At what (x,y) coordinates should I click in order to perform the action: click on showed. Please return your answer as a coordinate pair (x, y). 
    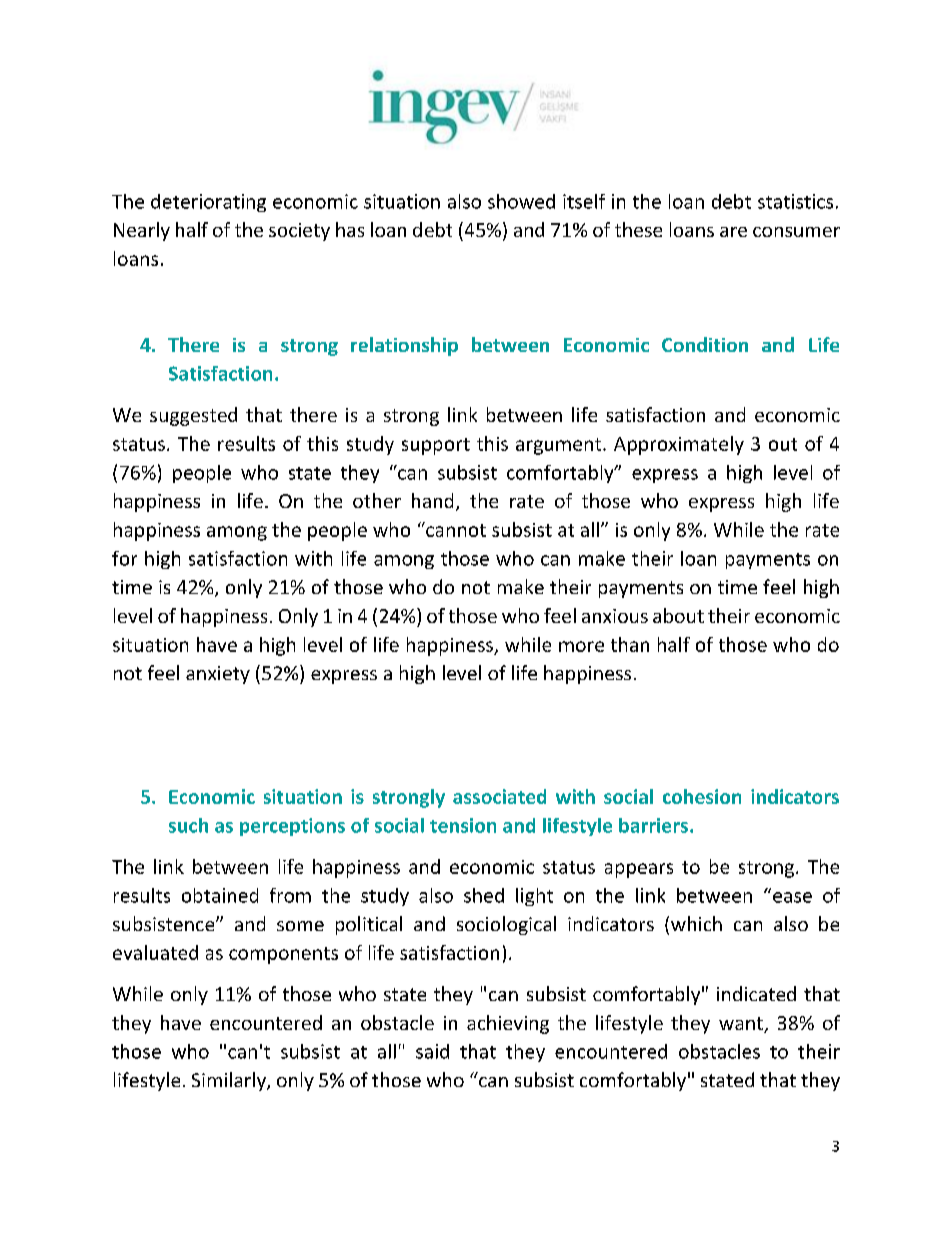
    Looking at the image, I should click on (521, 201).
